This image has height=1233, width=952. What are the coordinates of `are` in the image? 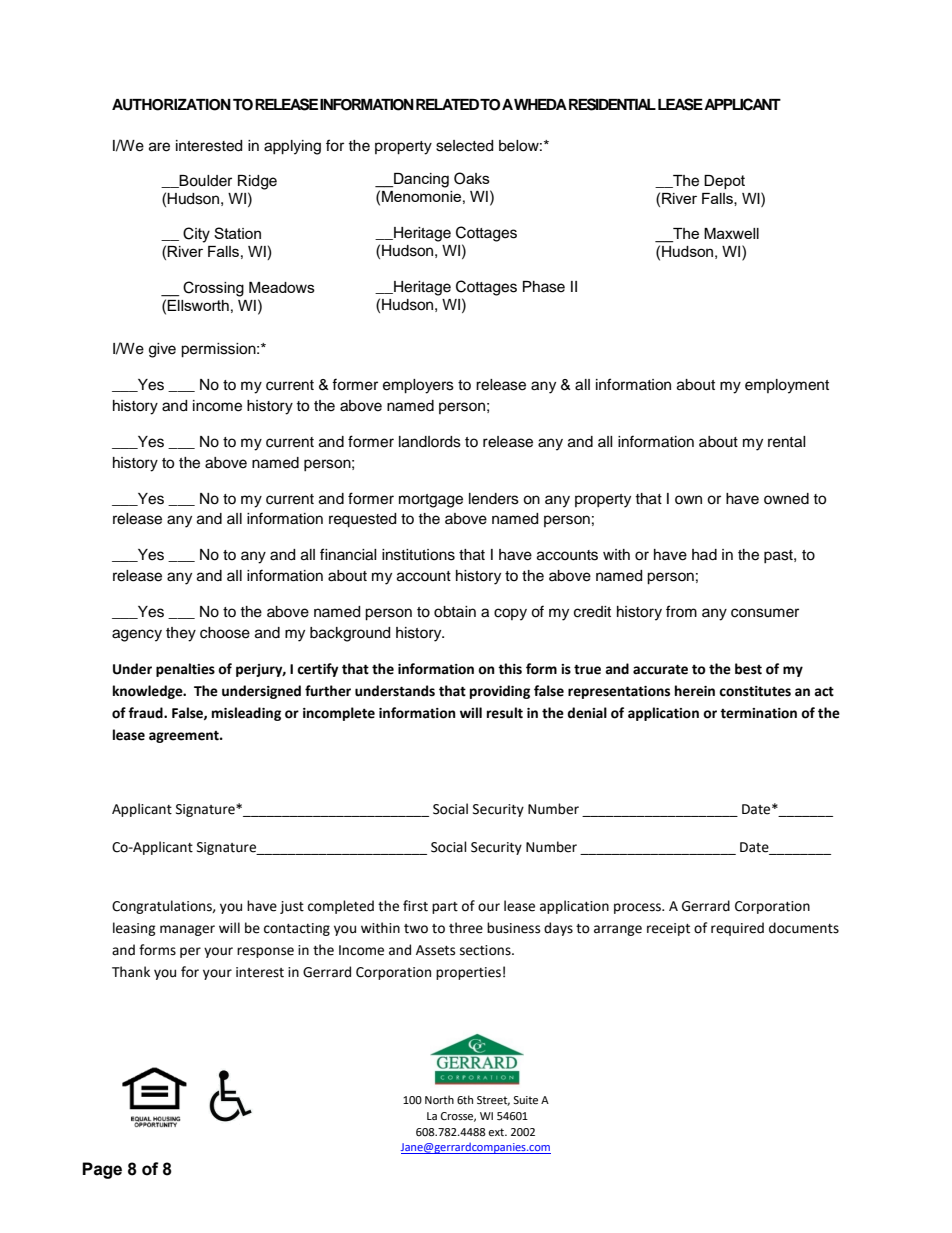 It's located at (159, 147).
